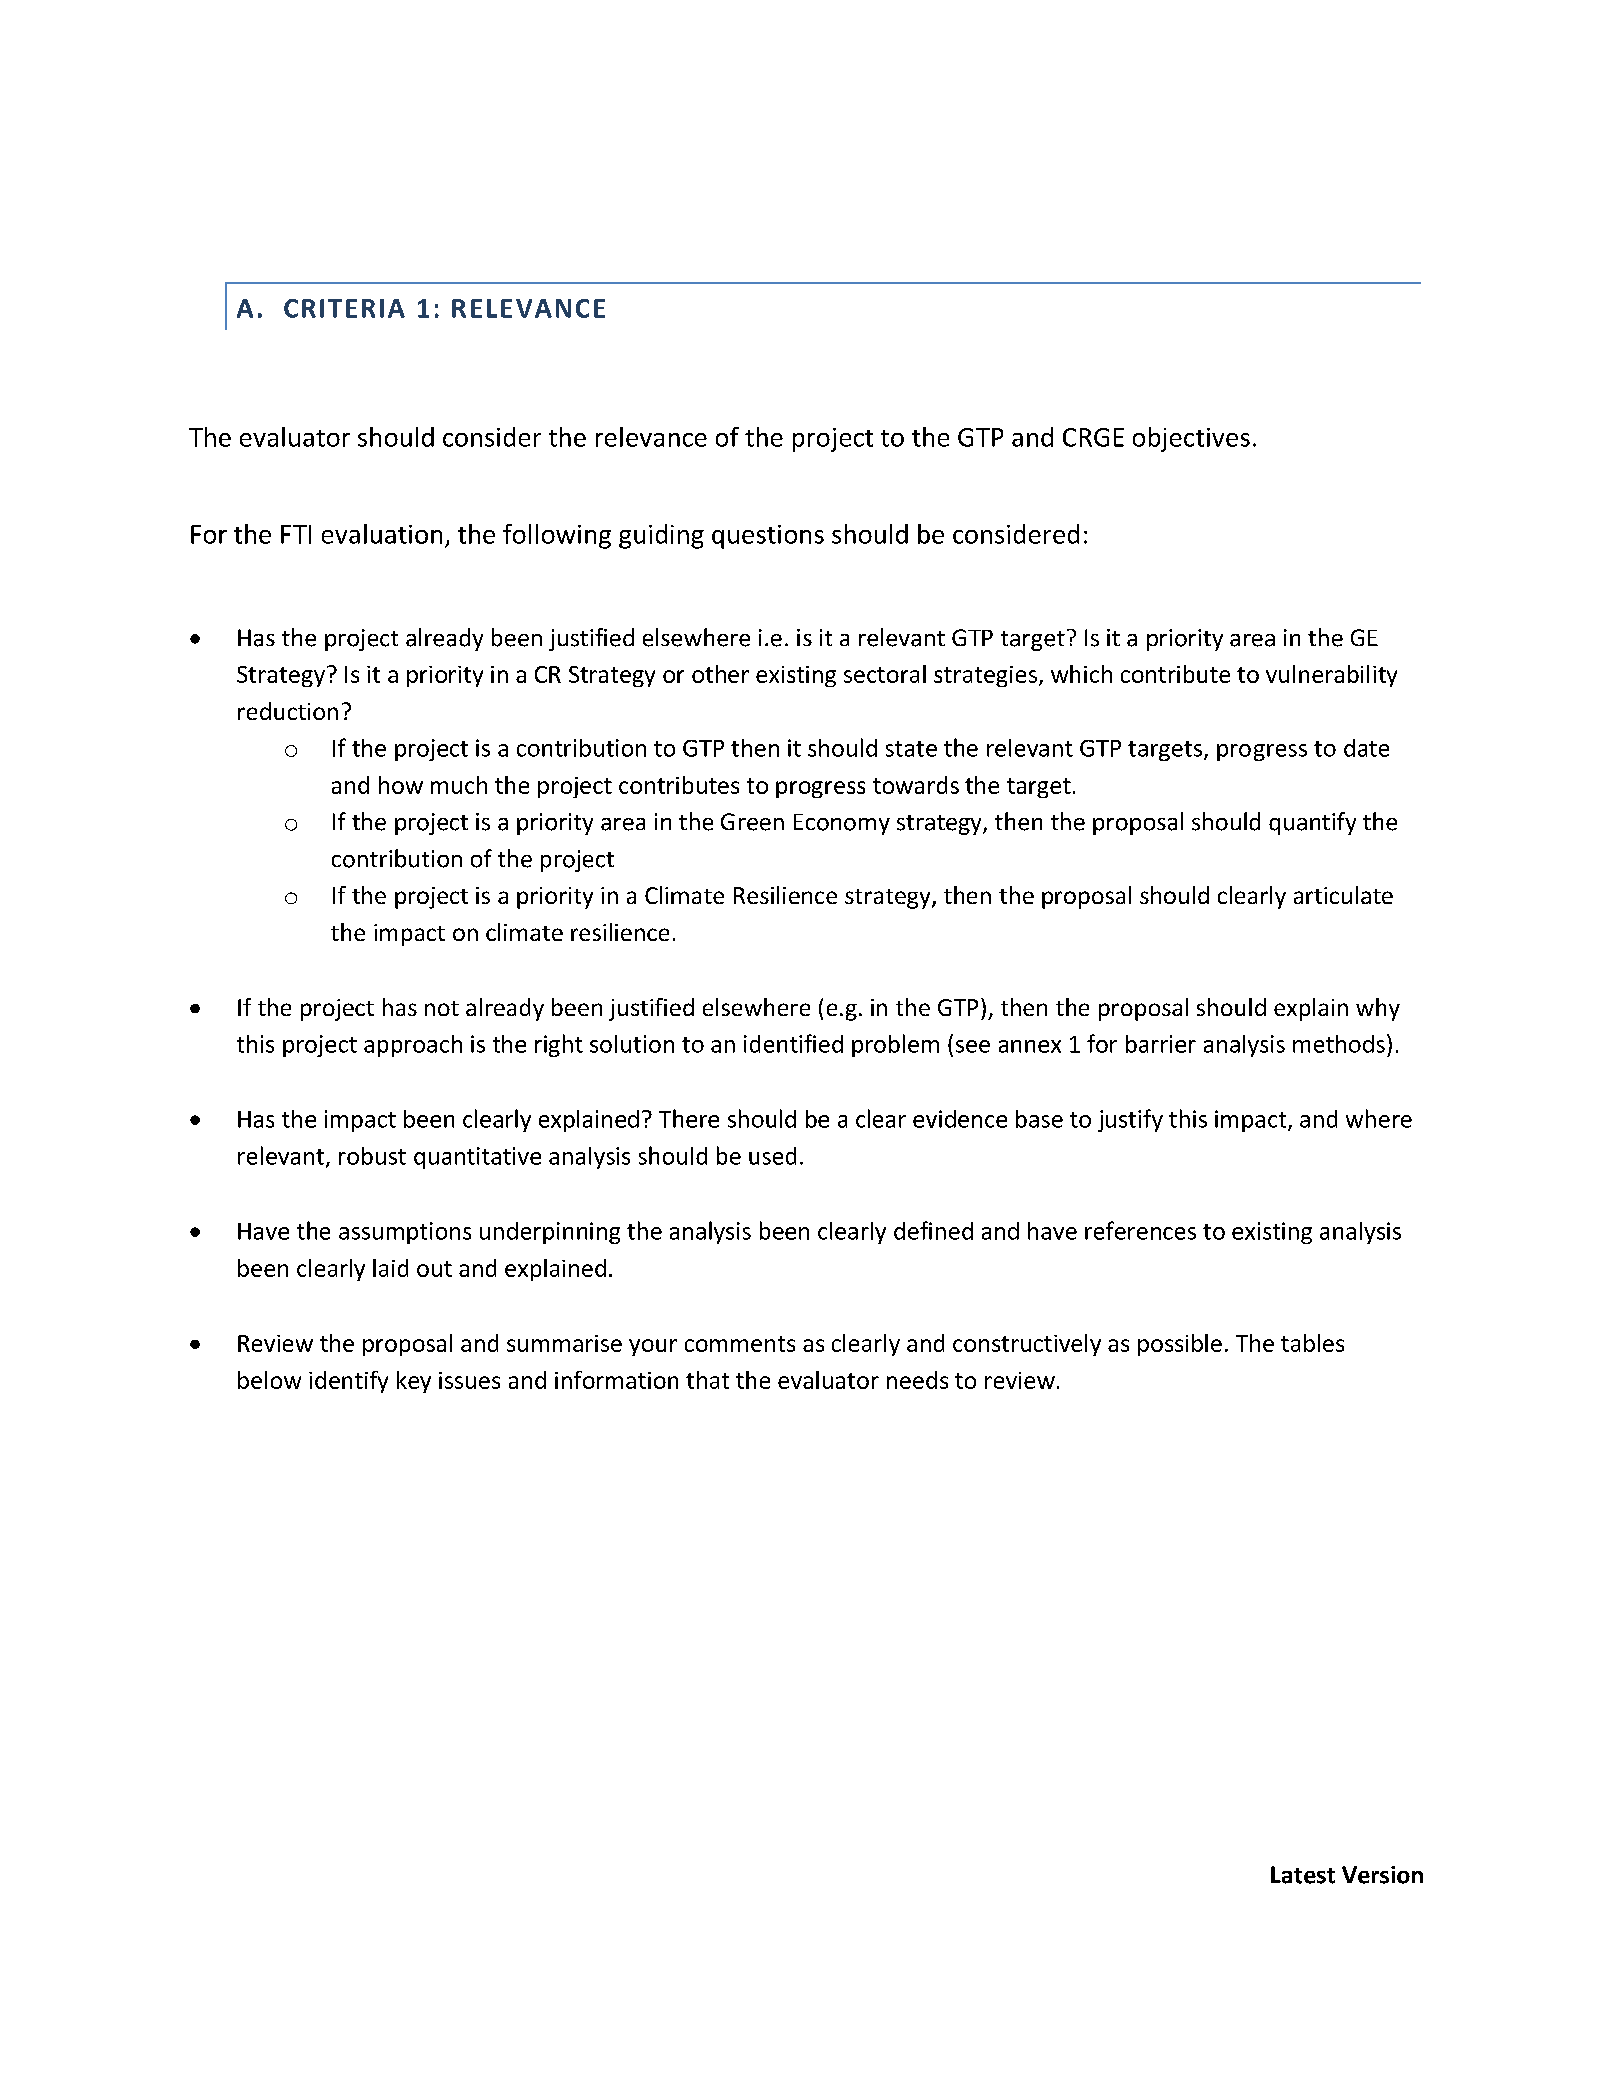  I want to click on quantify, so click(1312, 823).
